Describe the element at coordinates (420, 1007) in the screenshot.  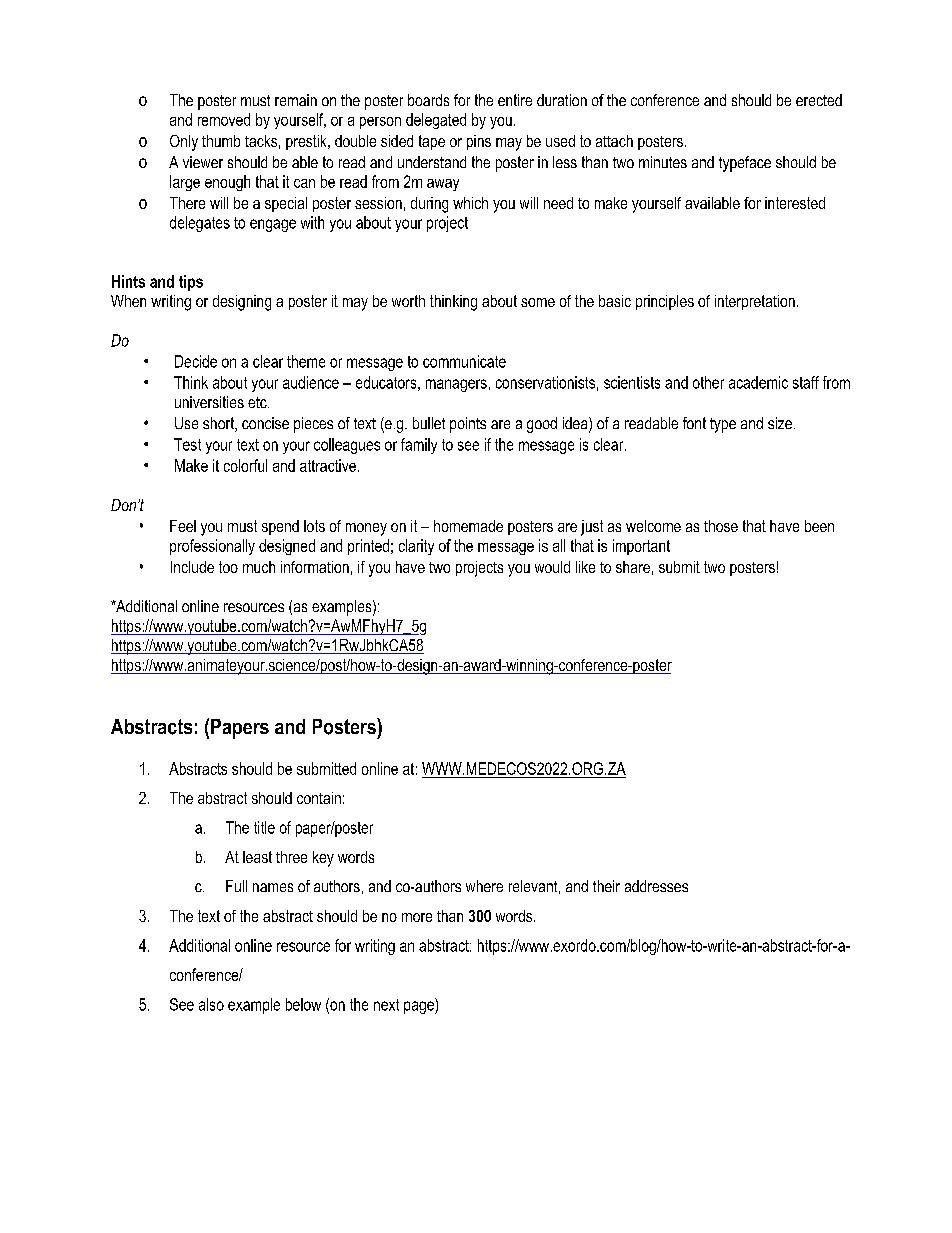
I see `page` at that location.
